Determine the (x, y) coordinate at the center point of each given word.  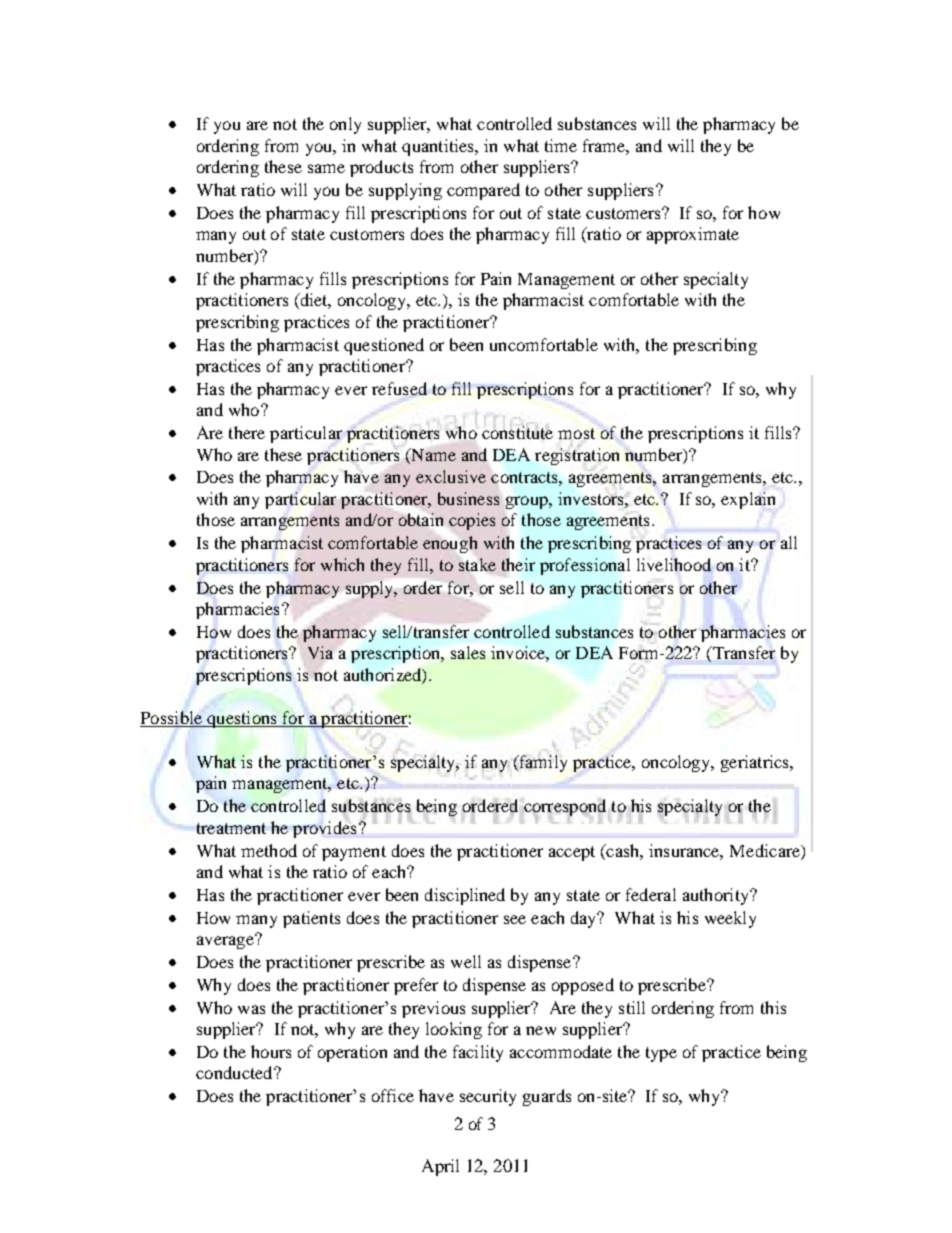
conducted (235, 1072)
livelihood (674, 564)
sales (468, 652)
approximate (693, 235)
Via (320, 652)
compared (483, 191)
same (326, 168)
